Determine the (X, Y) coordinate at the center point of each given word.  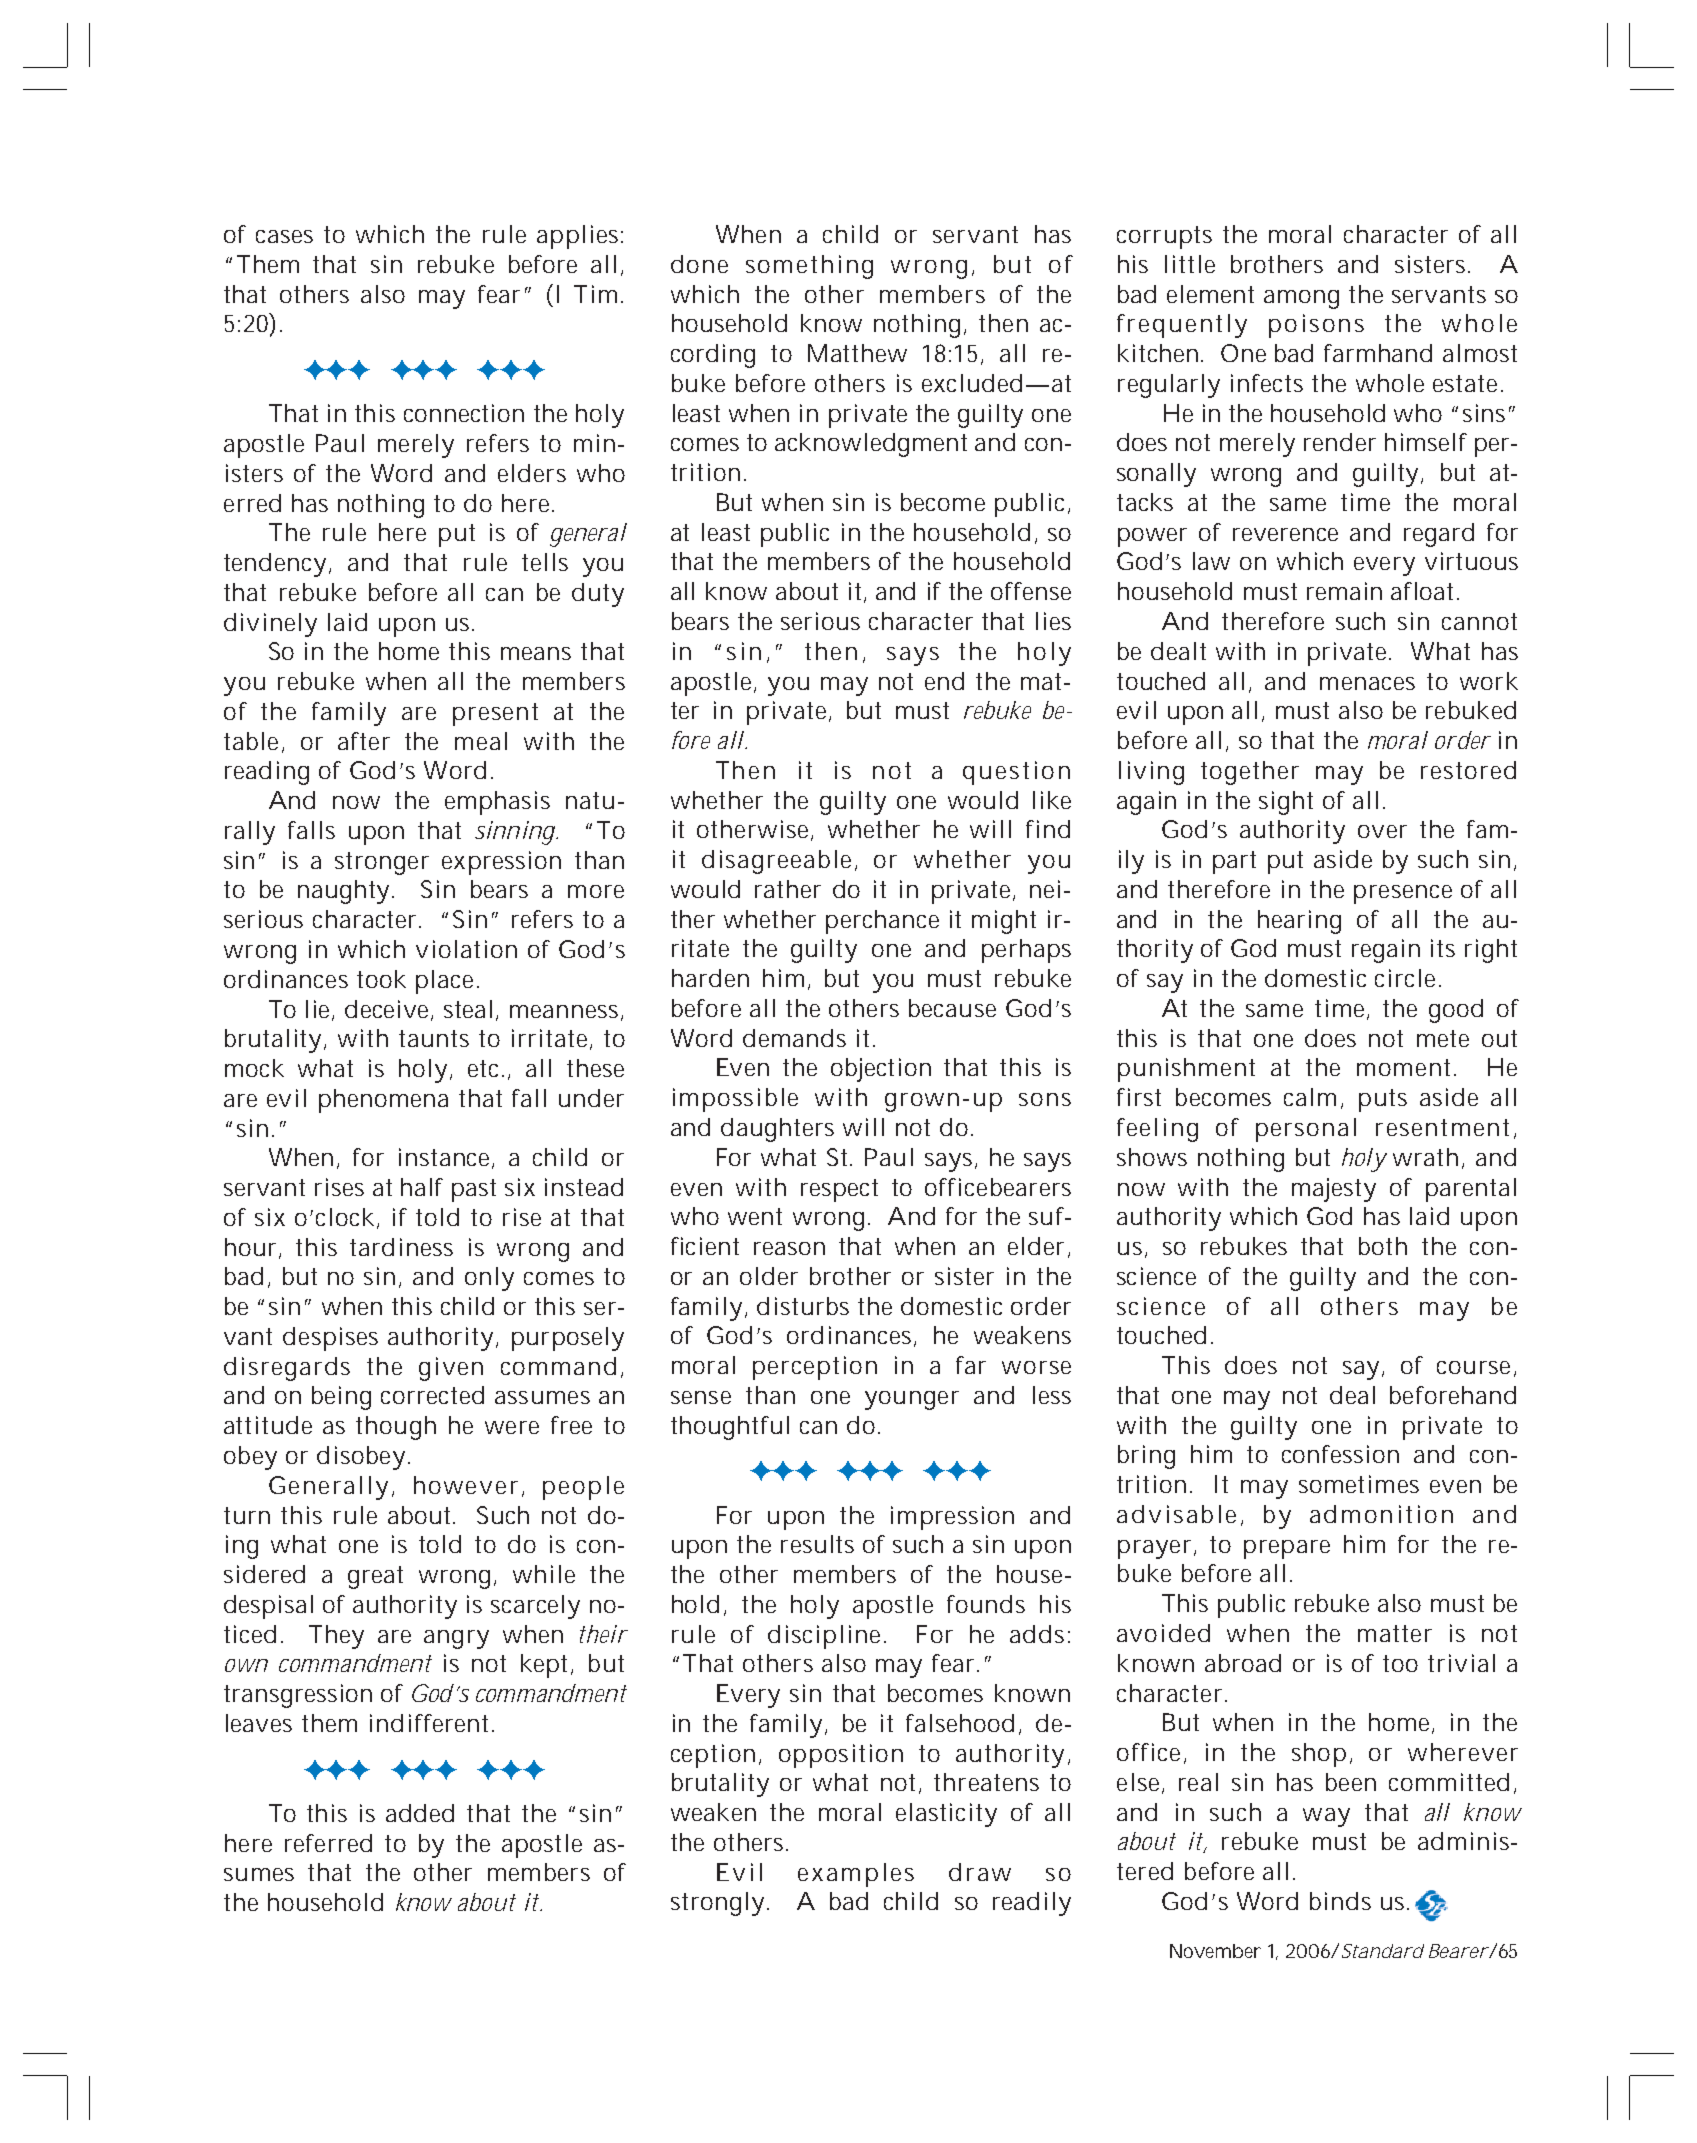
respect (839, 1190)
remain (1344, 591)
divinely (270, 625)
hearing (1299, 922)
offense (1031, 591)
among (1301, 299)
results (817, 1544)
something (809, 267)
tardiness (401, 1247)
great (375, 1577)
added (420, 1813)
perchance (882, 922)
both (1383, 1246)
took (381, 979)
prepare (1287, 1549)
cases (284, 236)
